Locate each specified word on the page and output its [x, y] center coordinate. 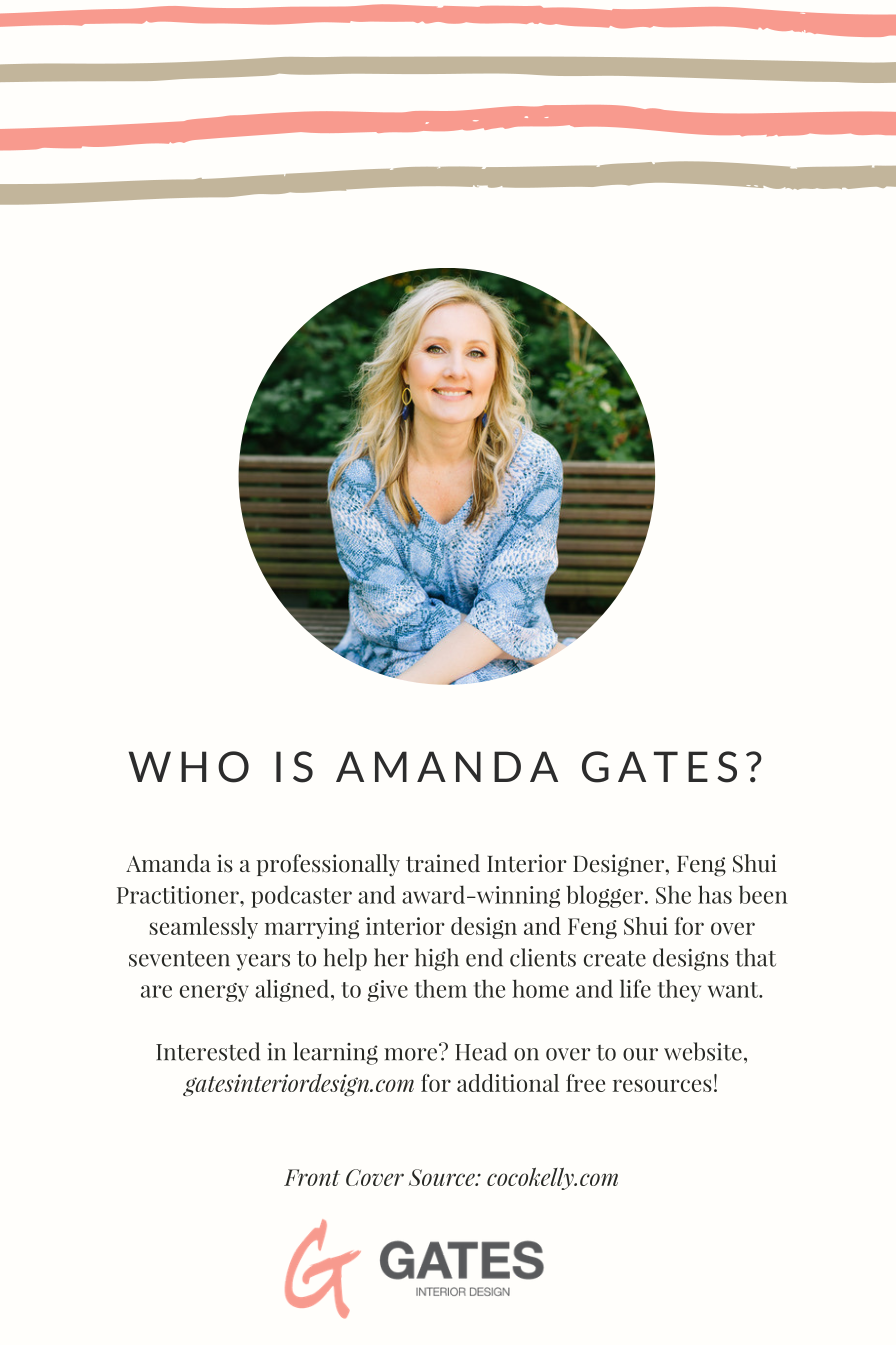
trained [443, 863]
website [703, 1051]
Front [312, 1177]
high [437, 959]
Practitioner [179, 895]
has [715, 894]
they [679, 991]
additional [508, 1083]
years [263, 962]
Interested [208, 1051]
